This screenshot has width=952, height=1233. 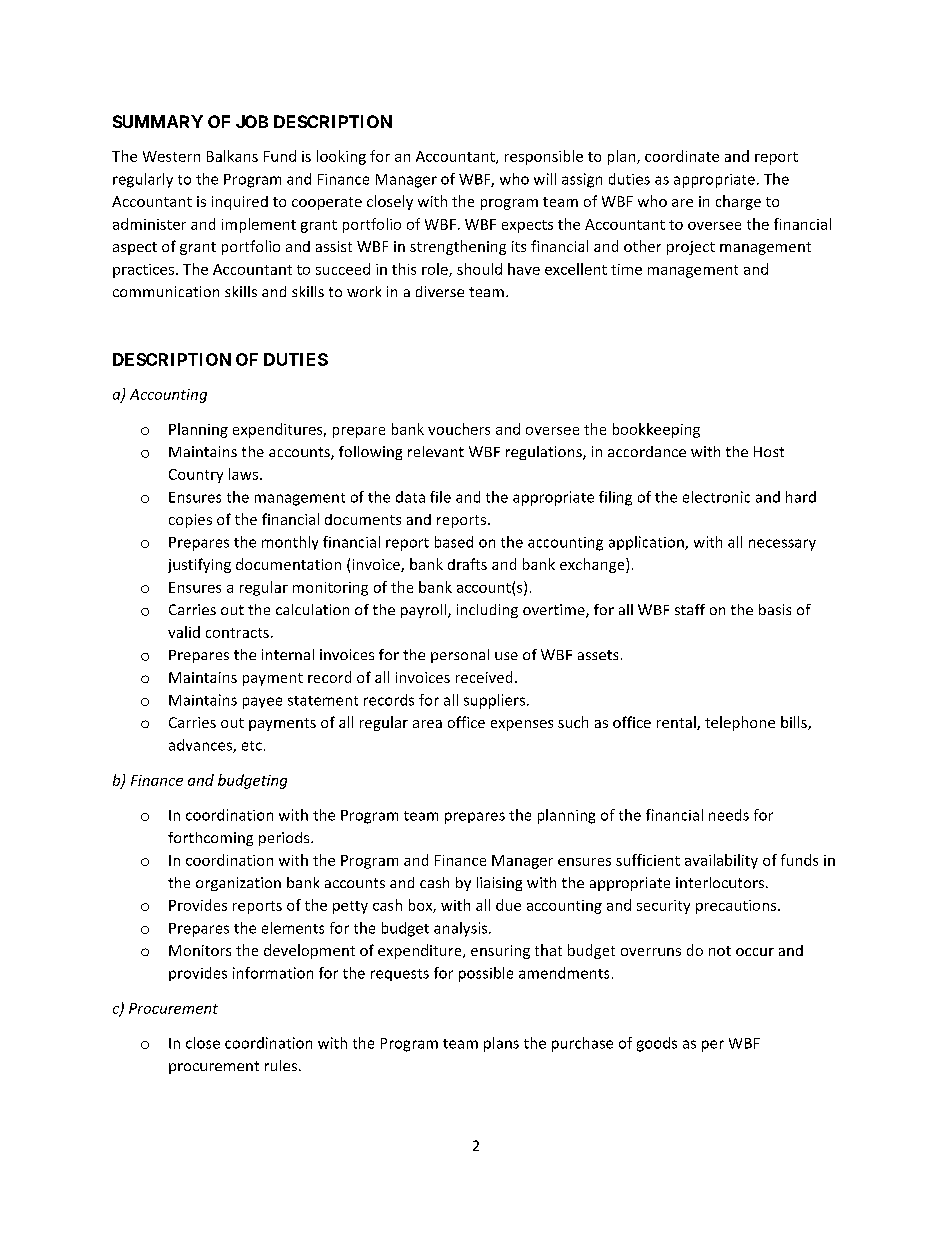 I want to click on possible, so click(x=486, y=974).
